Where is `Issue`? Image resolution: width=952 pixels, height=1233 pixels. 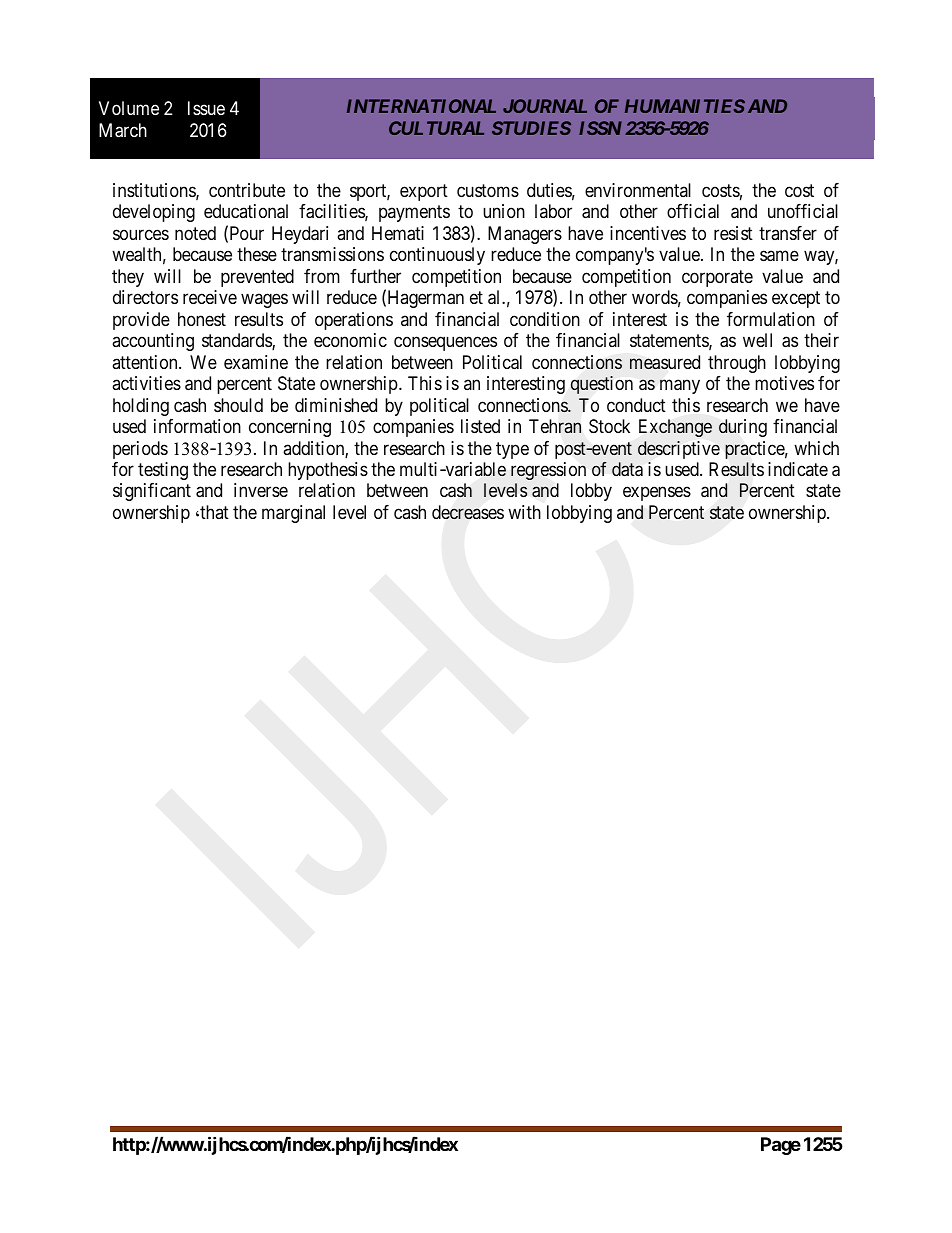 Issue is located at coordinates (206, 108).
